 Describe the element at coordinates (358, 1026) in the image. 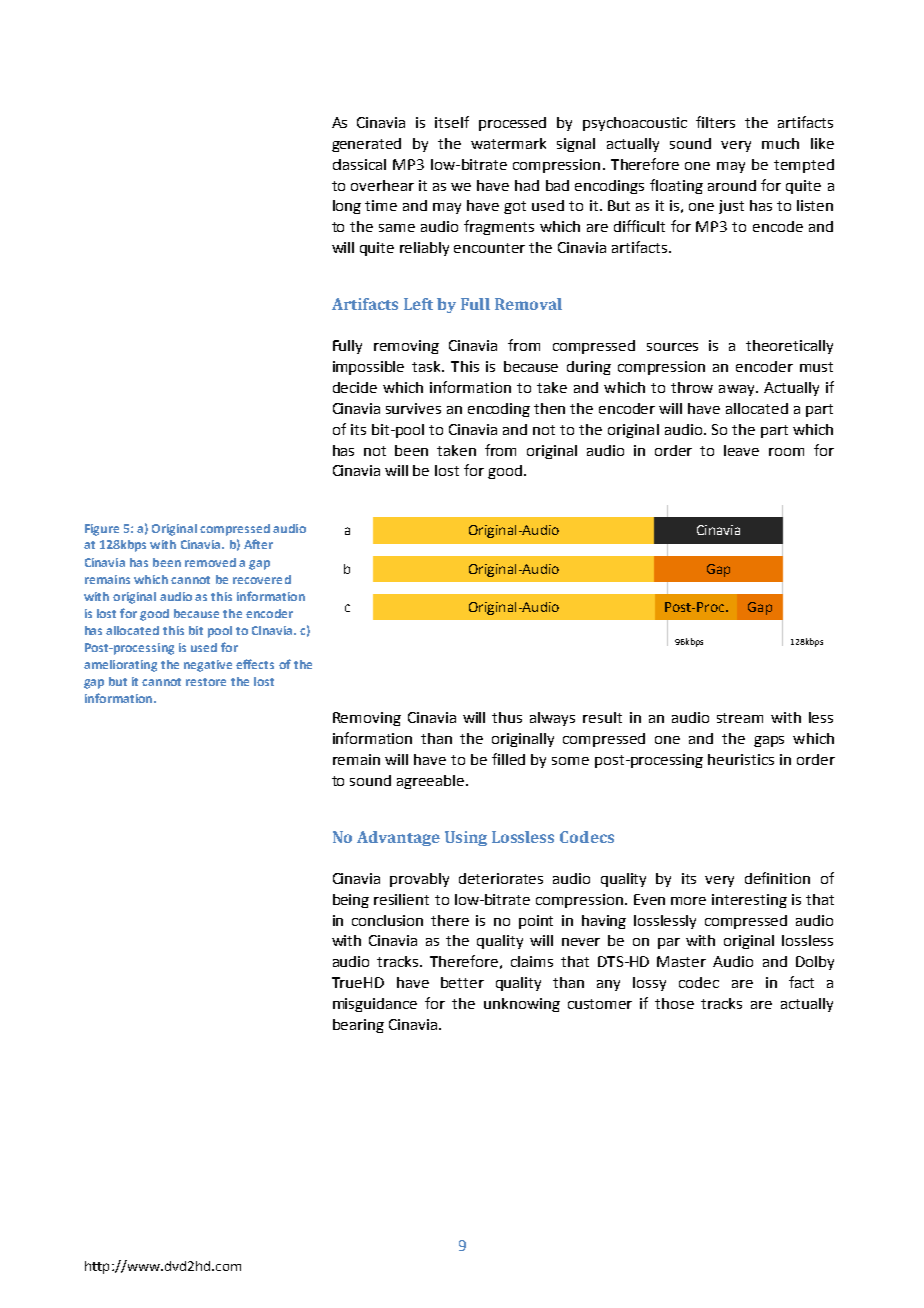

I see `bearing` at that location.
